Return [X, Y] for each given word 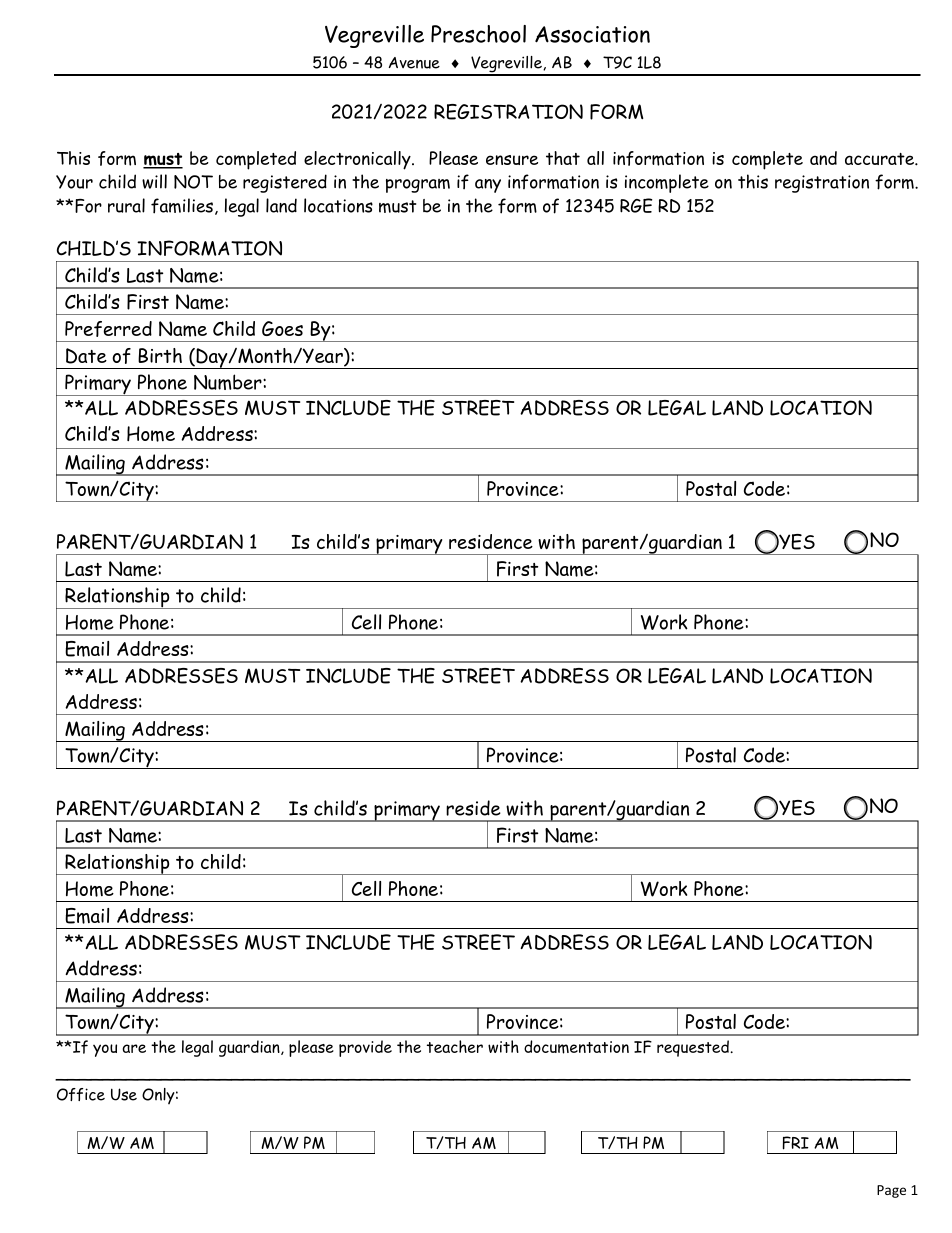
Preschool [478, 34]
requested [694, 1048]
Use [124, 1094]
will [154, 181]
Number [229, 382]
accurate [880, 159]
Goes [282, 328]
